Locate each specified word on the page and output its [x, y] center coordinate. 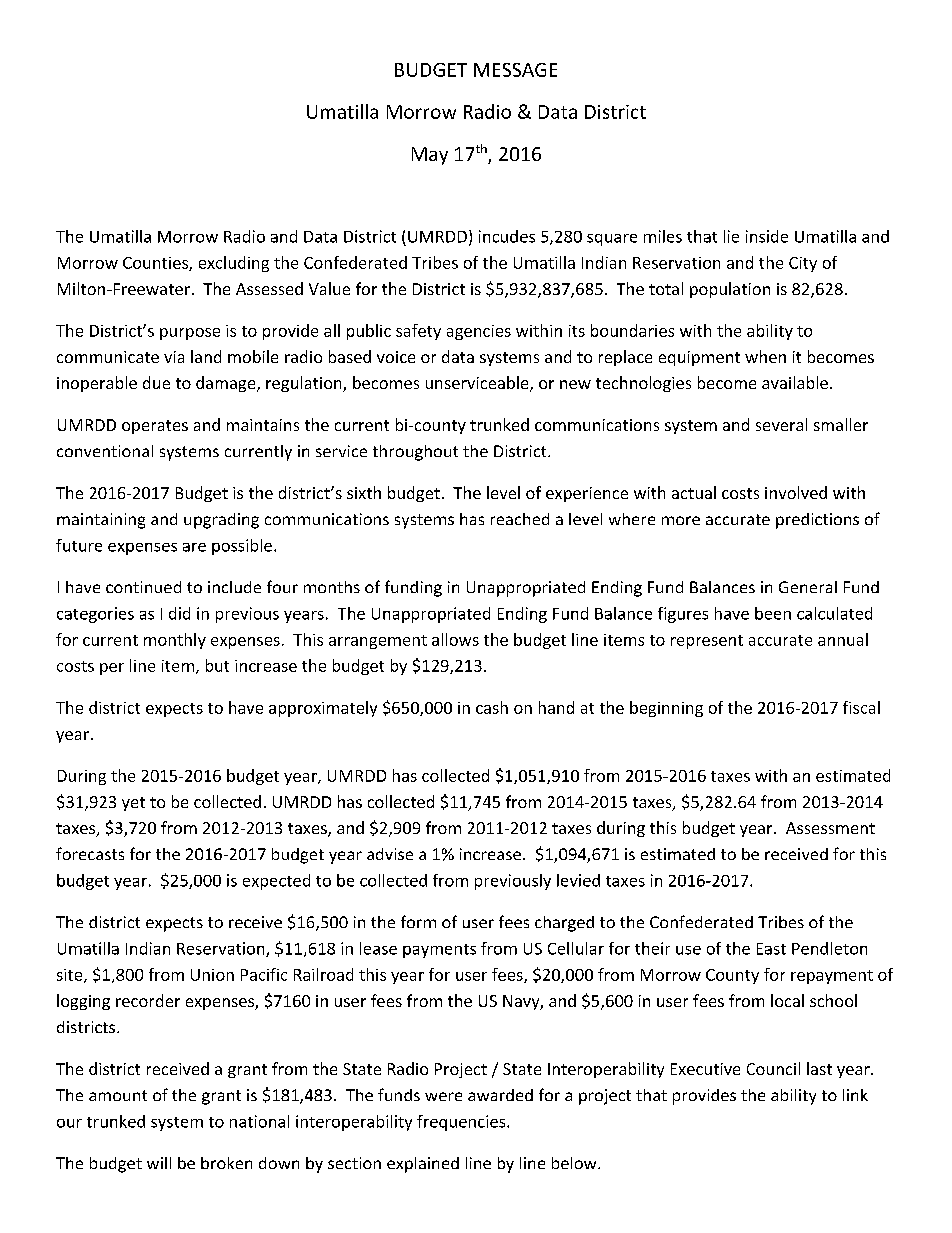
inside [767, 236]
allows [455, 639]
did [179, 613]
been [773, 613]
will [159, 1163]
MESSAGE [515, 70]
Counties [156, 264]
